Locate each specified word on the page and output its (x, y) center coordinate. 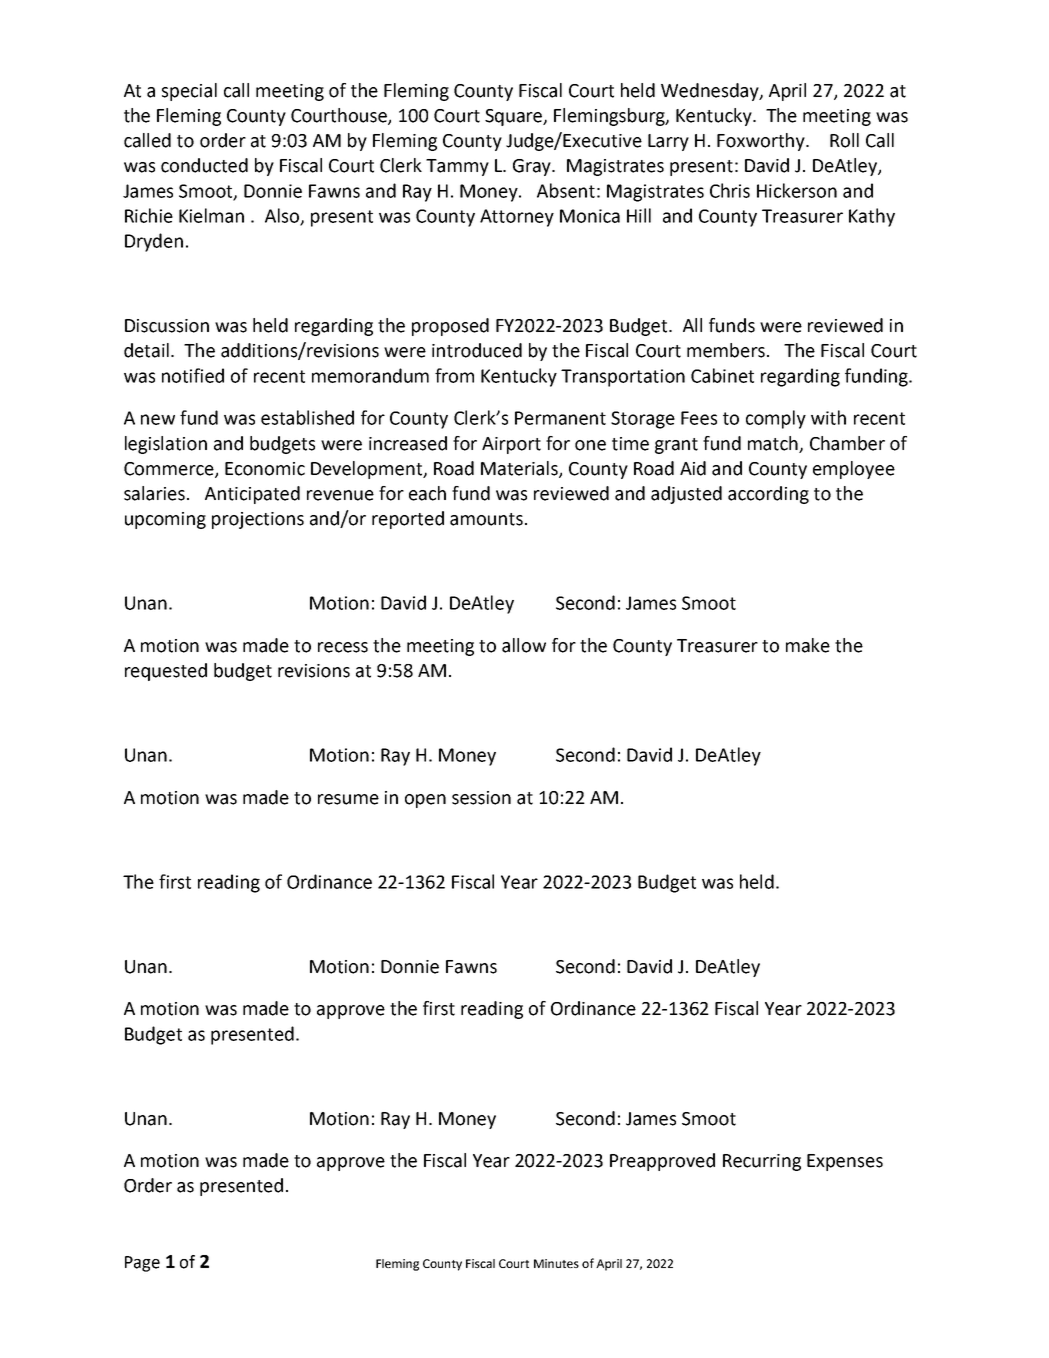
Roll (844, 140)
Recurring (762, 1162)
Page (142, 1264)
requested (166, 672)
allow (524, 645)
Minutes (556, 1263)
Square (515, 117)
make (808, 645)
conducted (204, 165)
